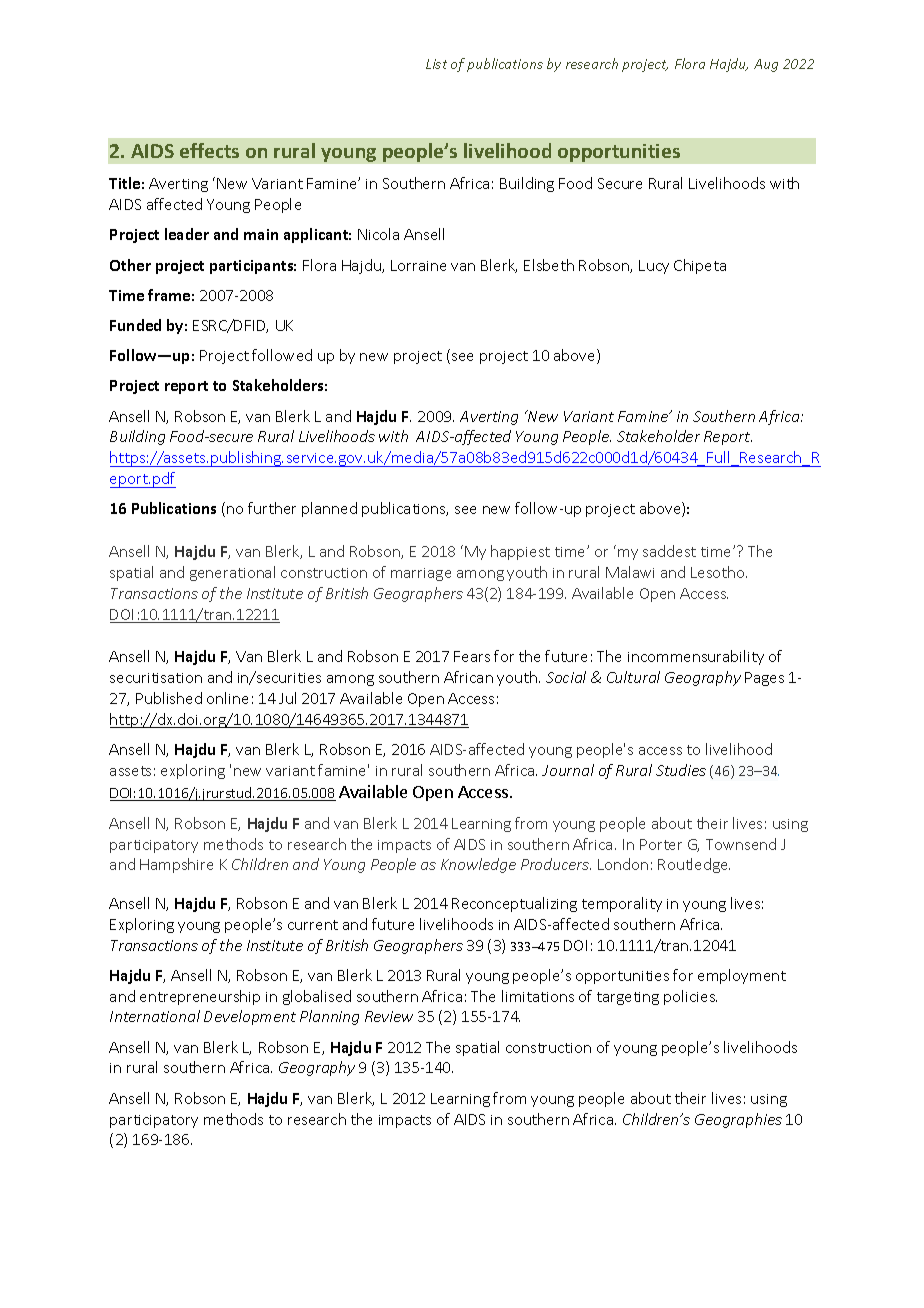 This document has height=1308, width=924. What do you see at coordinates (681, 770) in the document?
I see `Studies` at bounding box center [681, 770].
